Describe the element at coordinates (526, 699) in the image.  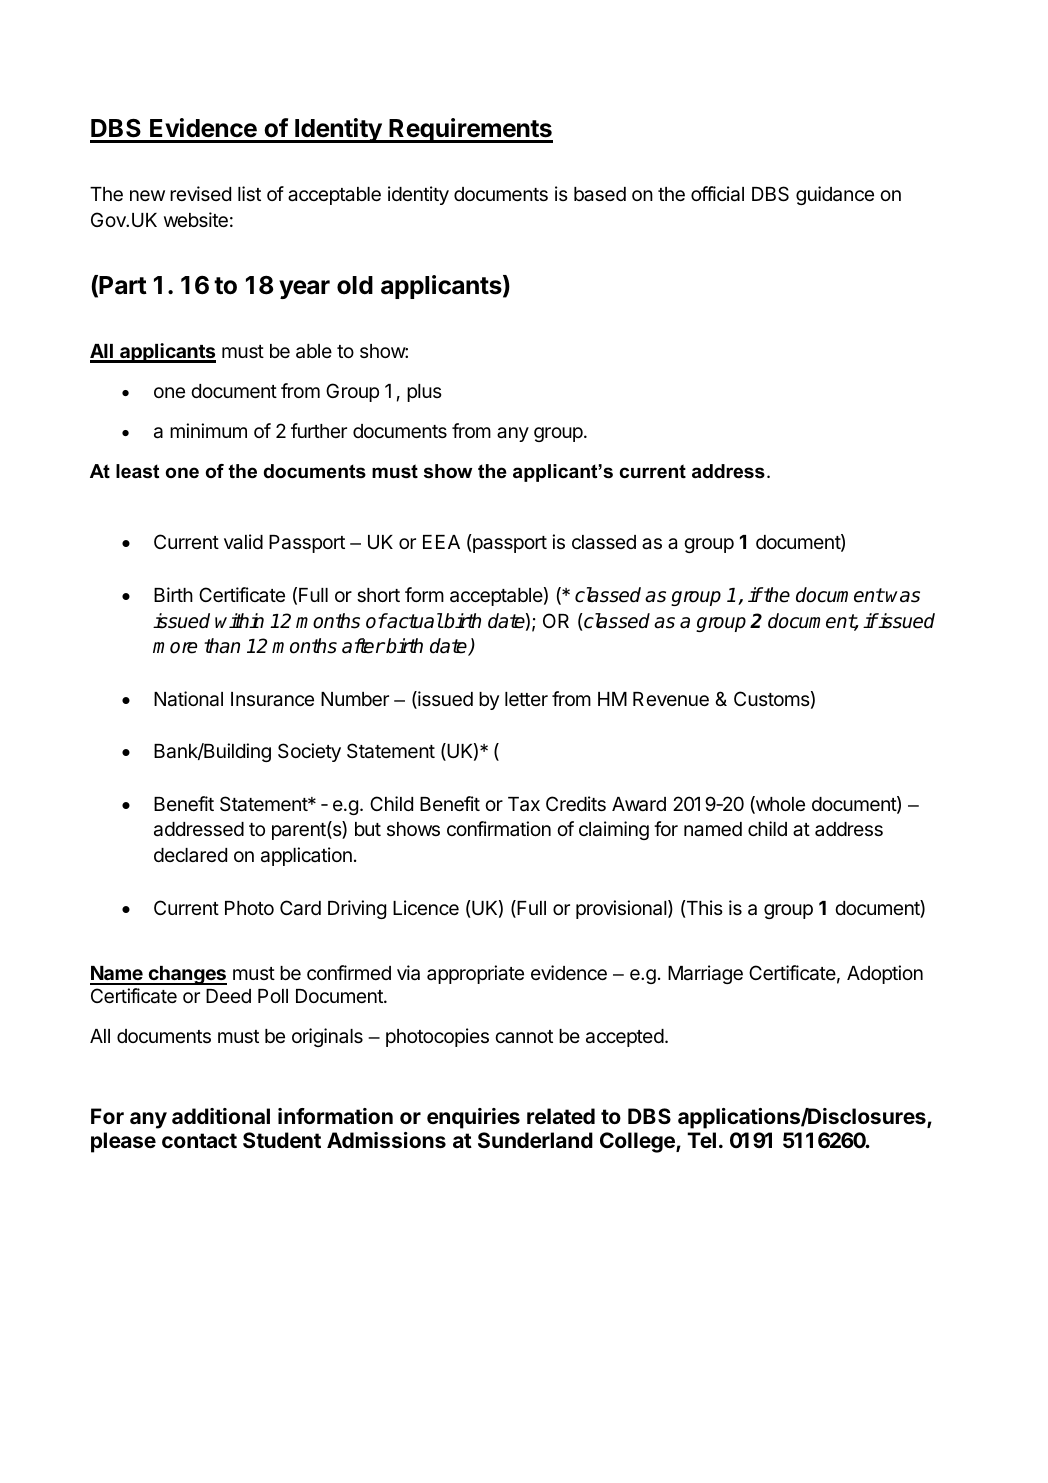
I see `letter` at that location.
